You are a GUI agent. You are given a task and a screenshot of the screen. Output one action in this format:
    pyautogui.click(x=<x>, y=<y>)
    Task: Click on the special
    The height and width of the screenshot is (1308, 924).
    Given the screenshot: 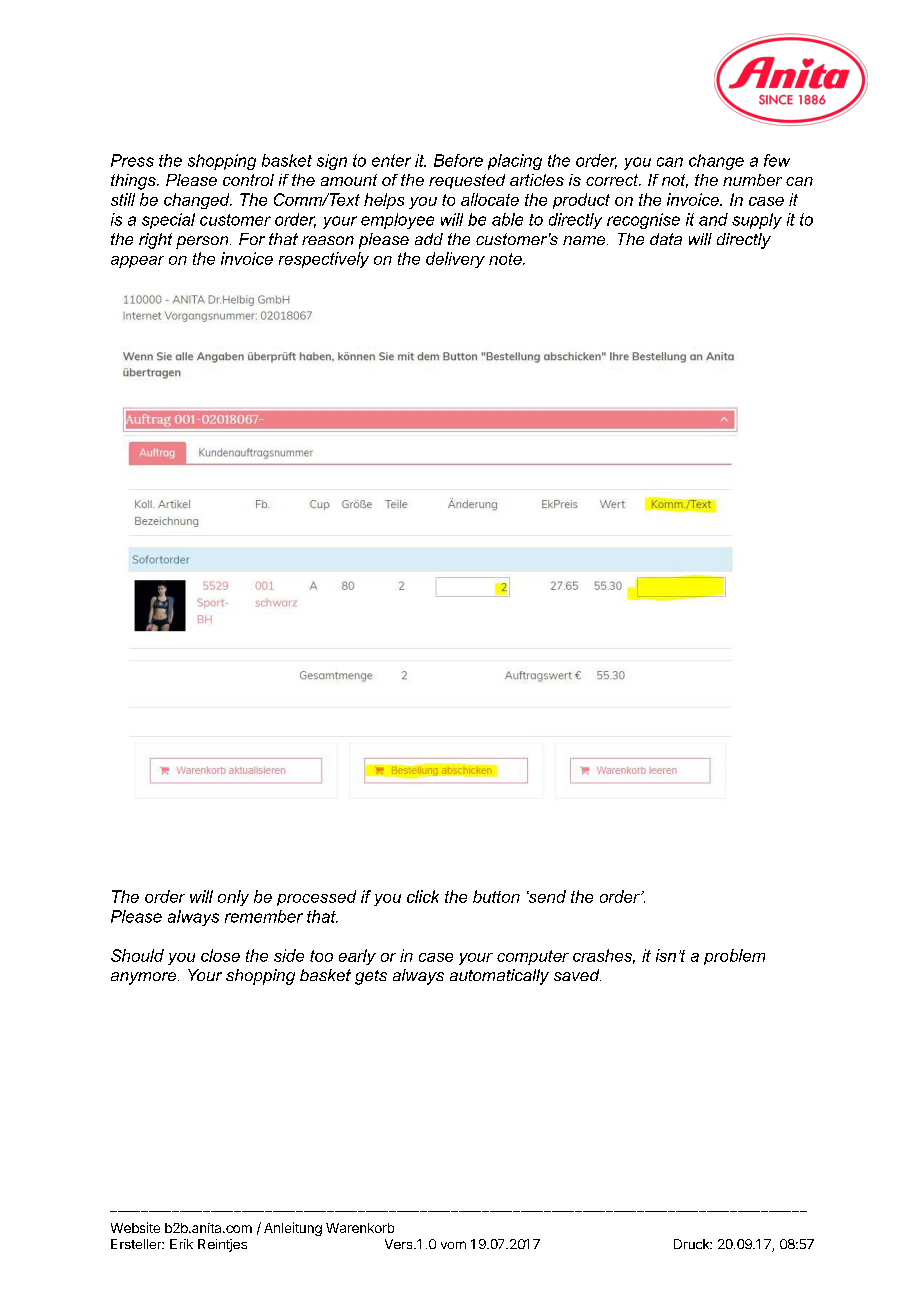 What is the action you would take?
    pyautogui.click(x=168, y=221)
